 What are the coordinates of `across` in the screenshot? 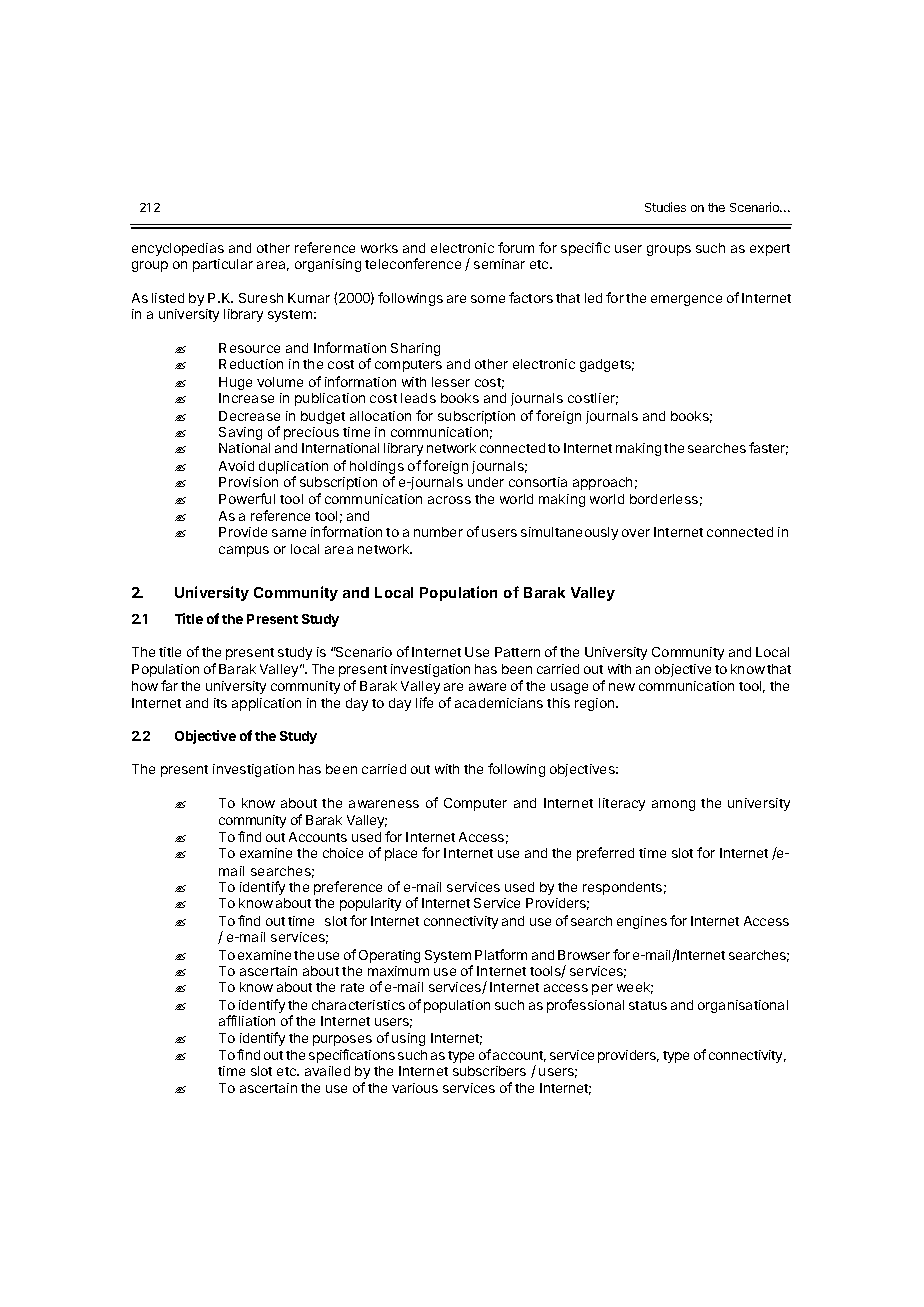 It's located at (449, 500).
